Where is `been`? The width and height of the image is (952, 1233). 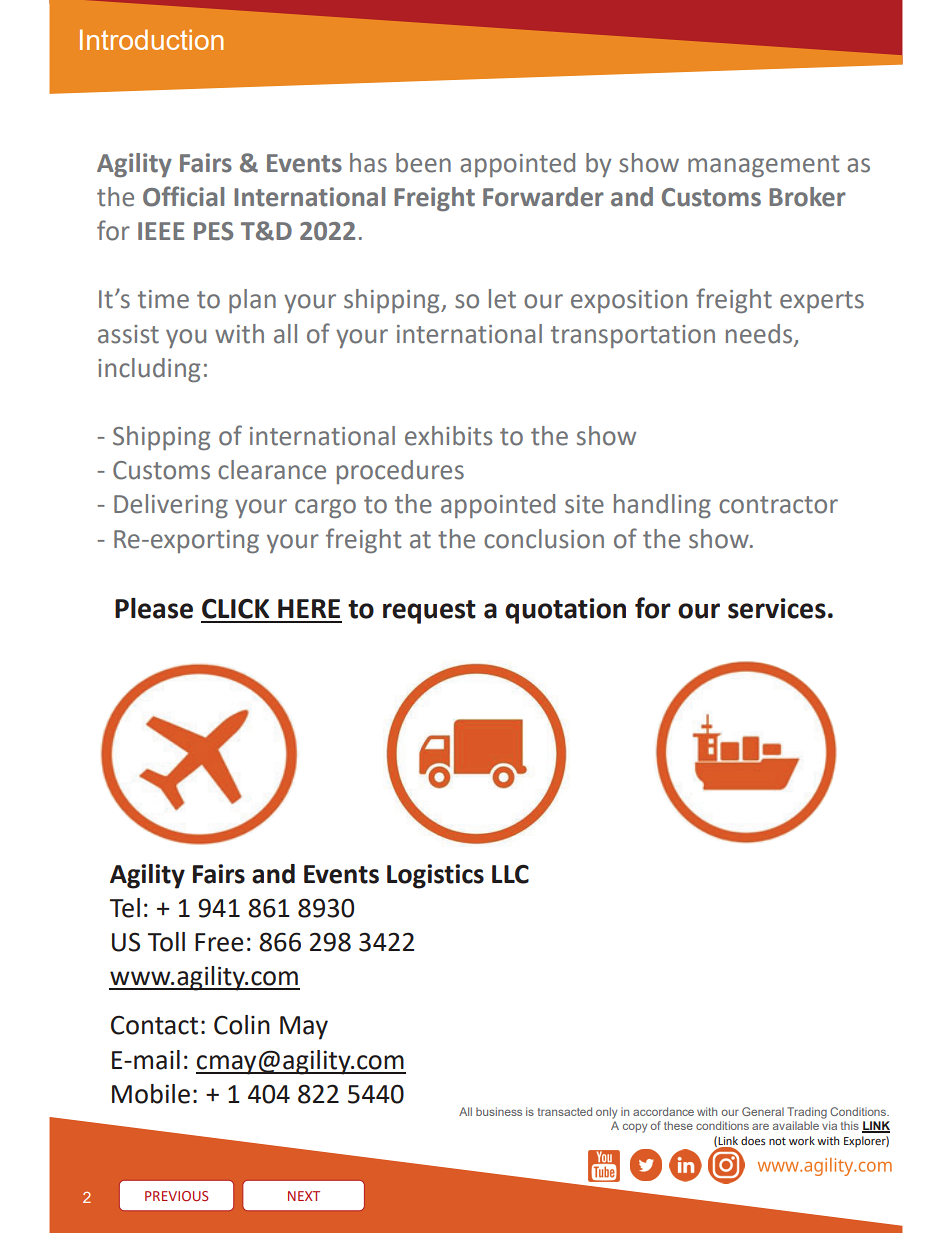
been is located at coordinates (423, 163).
